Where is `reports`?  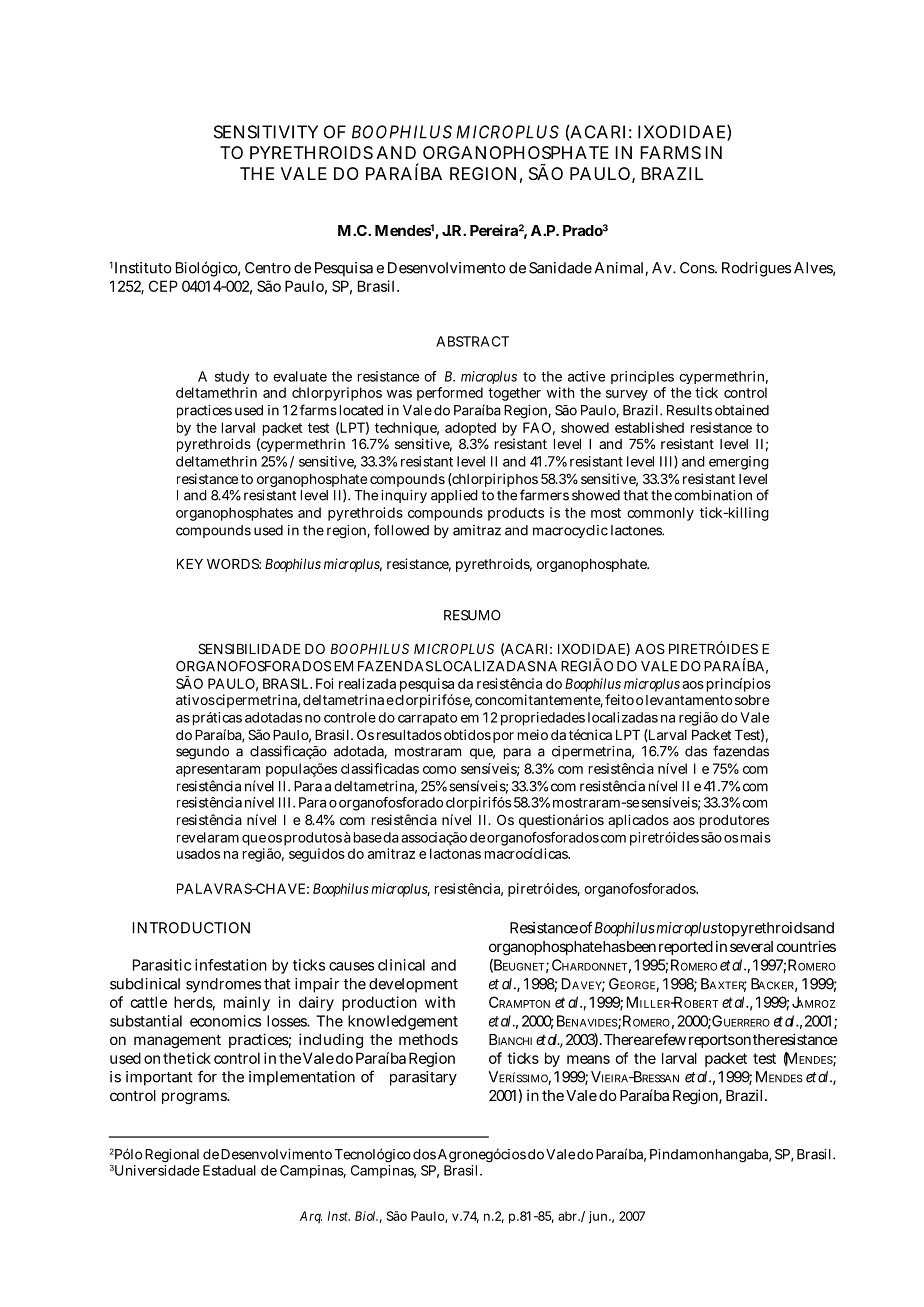 reports is located at coordinates (712, 1041).
